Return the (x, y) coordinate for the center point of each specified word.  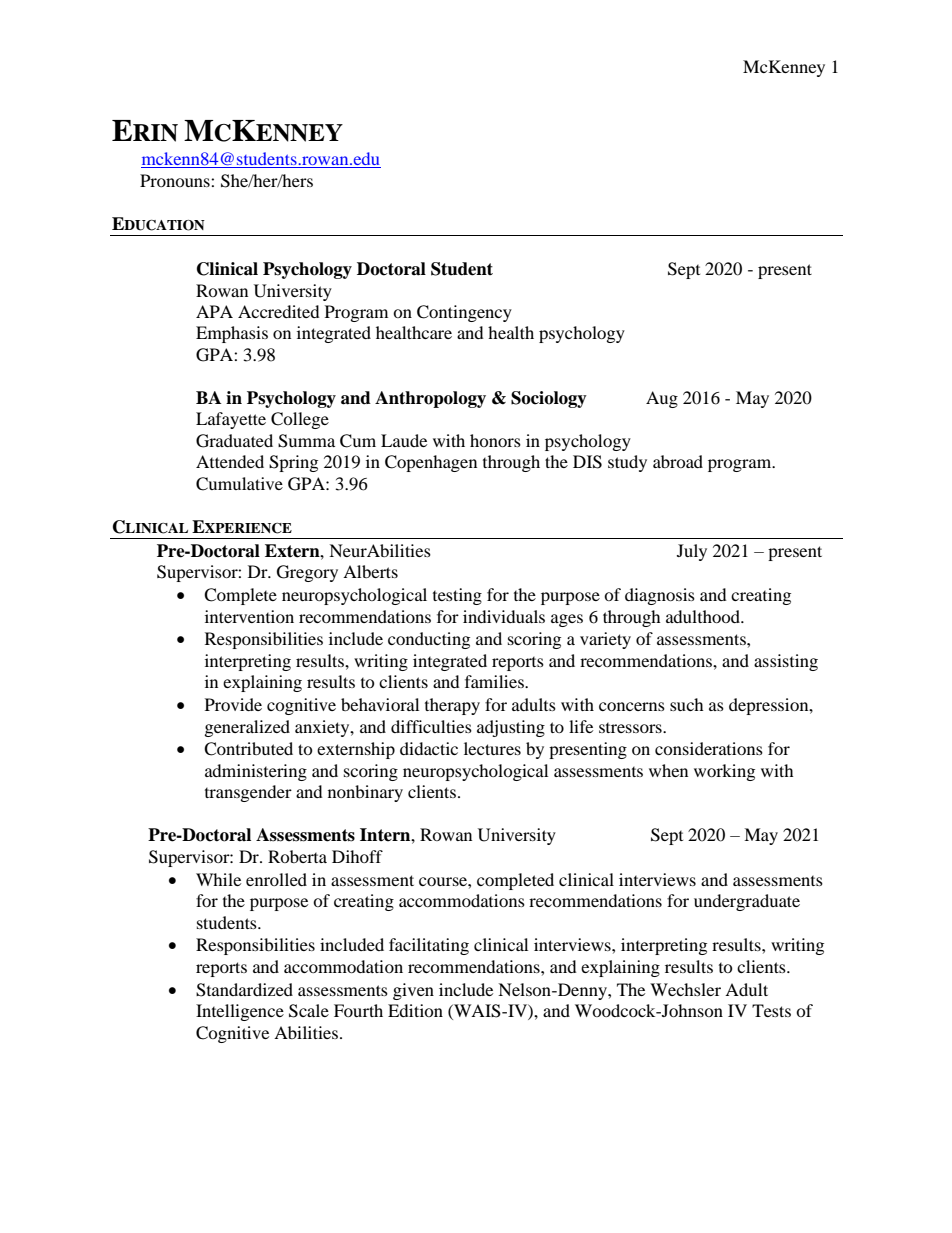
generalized (247, 728)
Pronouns (176, 180)
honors (495, 440)
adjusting (511, 728)
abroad (678, 461)
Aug (662, 399)
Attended (230, 461)
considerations (709, 748)
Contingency (464, 313)
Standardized (244, 990)
